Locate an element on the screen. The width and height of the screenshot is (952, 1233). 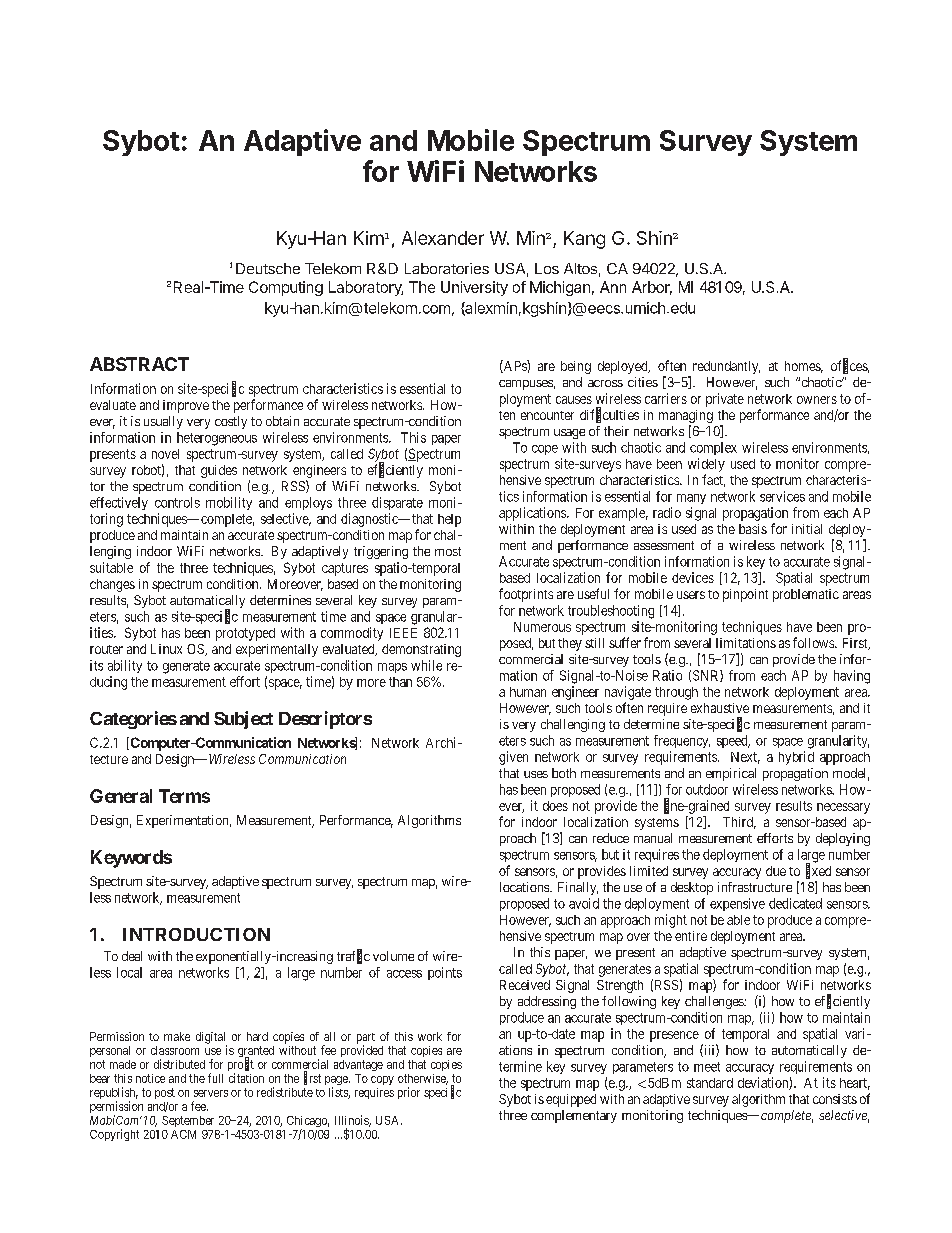
Laboratories is located at coordinates (447, 268).
